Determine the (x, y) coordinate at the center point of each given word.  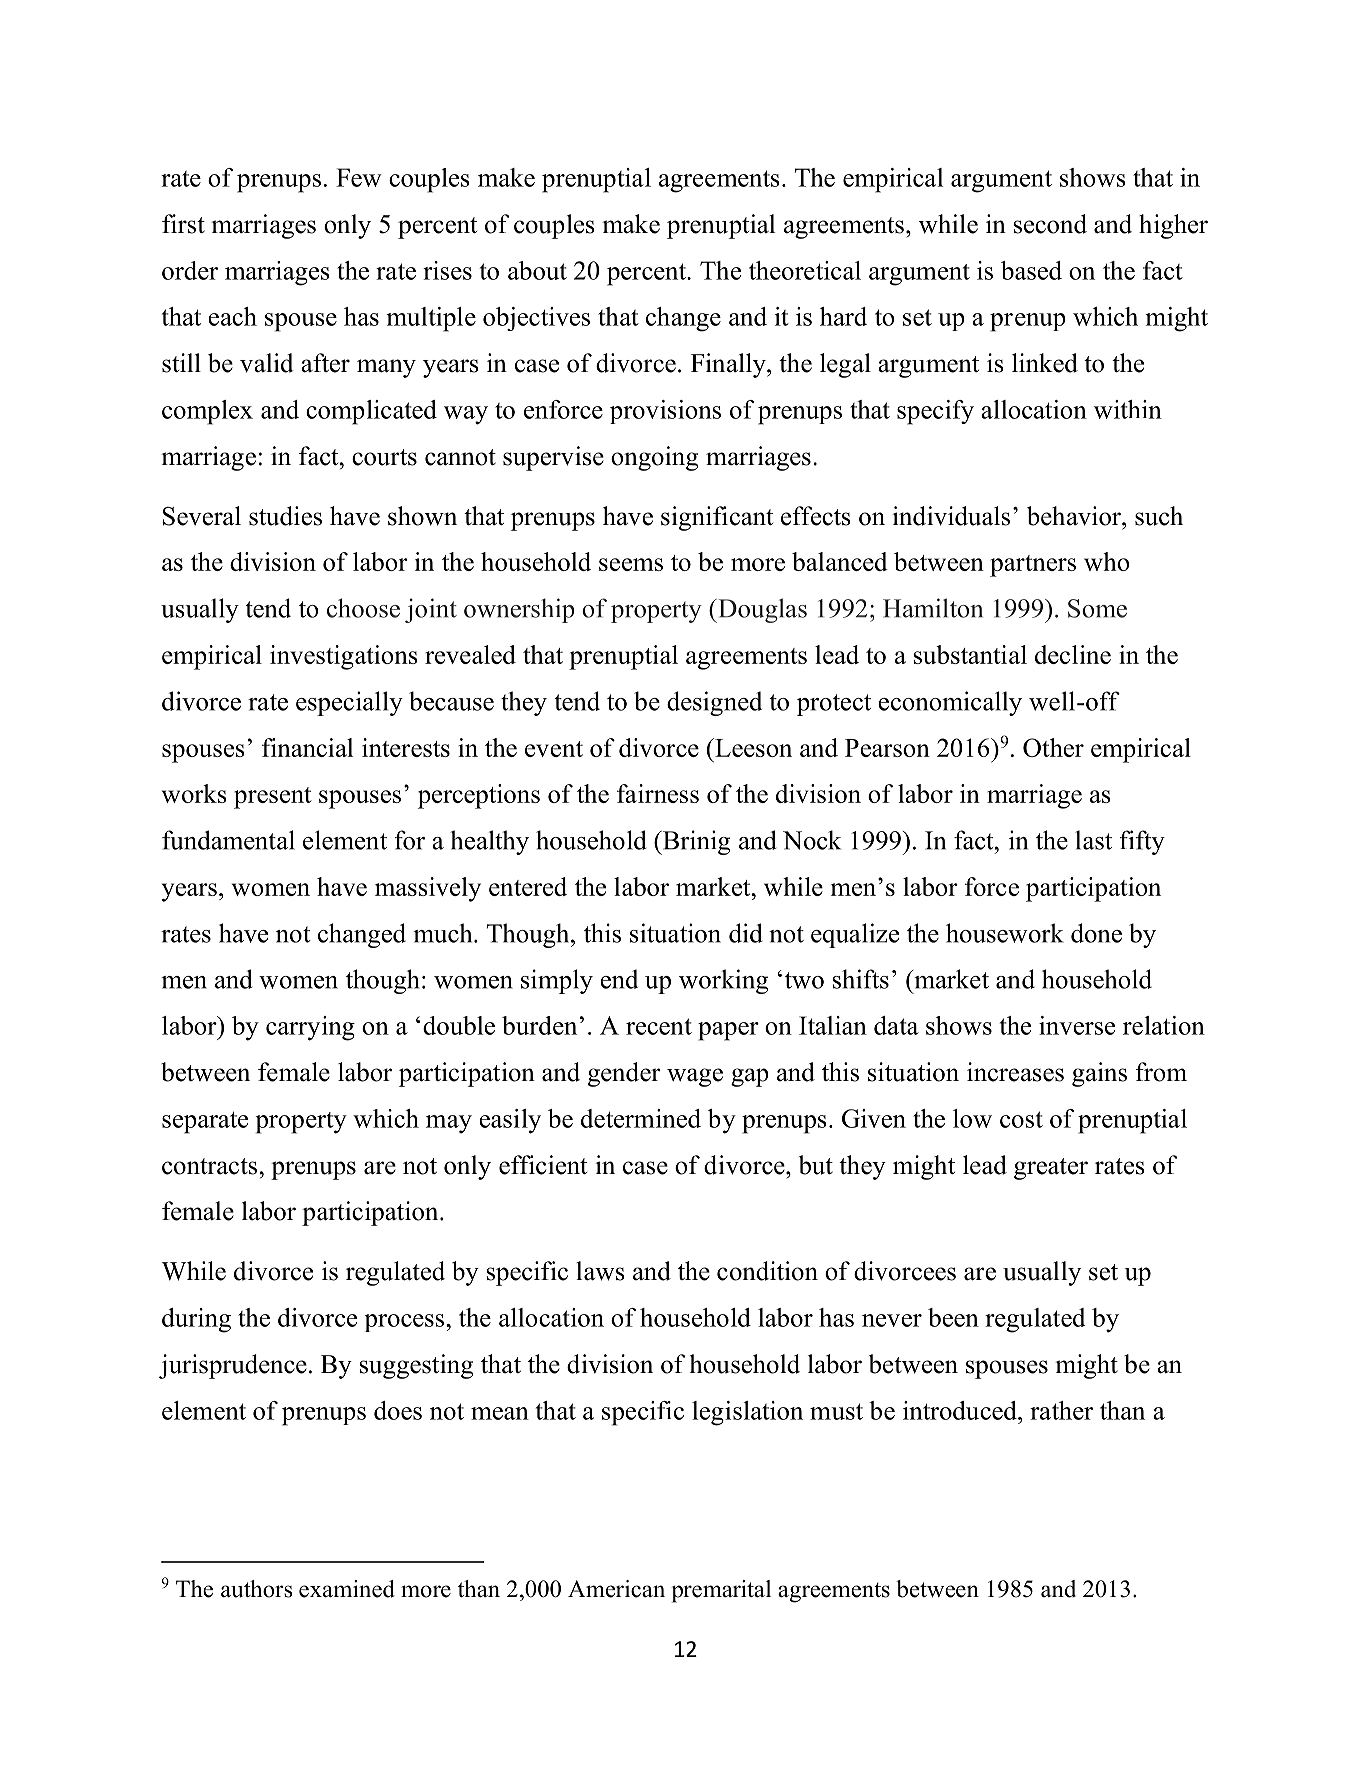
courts (384, 457)
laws (600, 1271)
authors (256, 1589)
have (243, 933)
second (1050, 224)
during (196, 1320)
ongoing (654, 458)
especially (349, 703)
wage (695, 1077)
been (953, 1317)
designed (714, 703)
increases (1015, 1072)
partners (1033, 566)
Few (359, 177)
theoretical (805, 270)
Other (1053, 747)
